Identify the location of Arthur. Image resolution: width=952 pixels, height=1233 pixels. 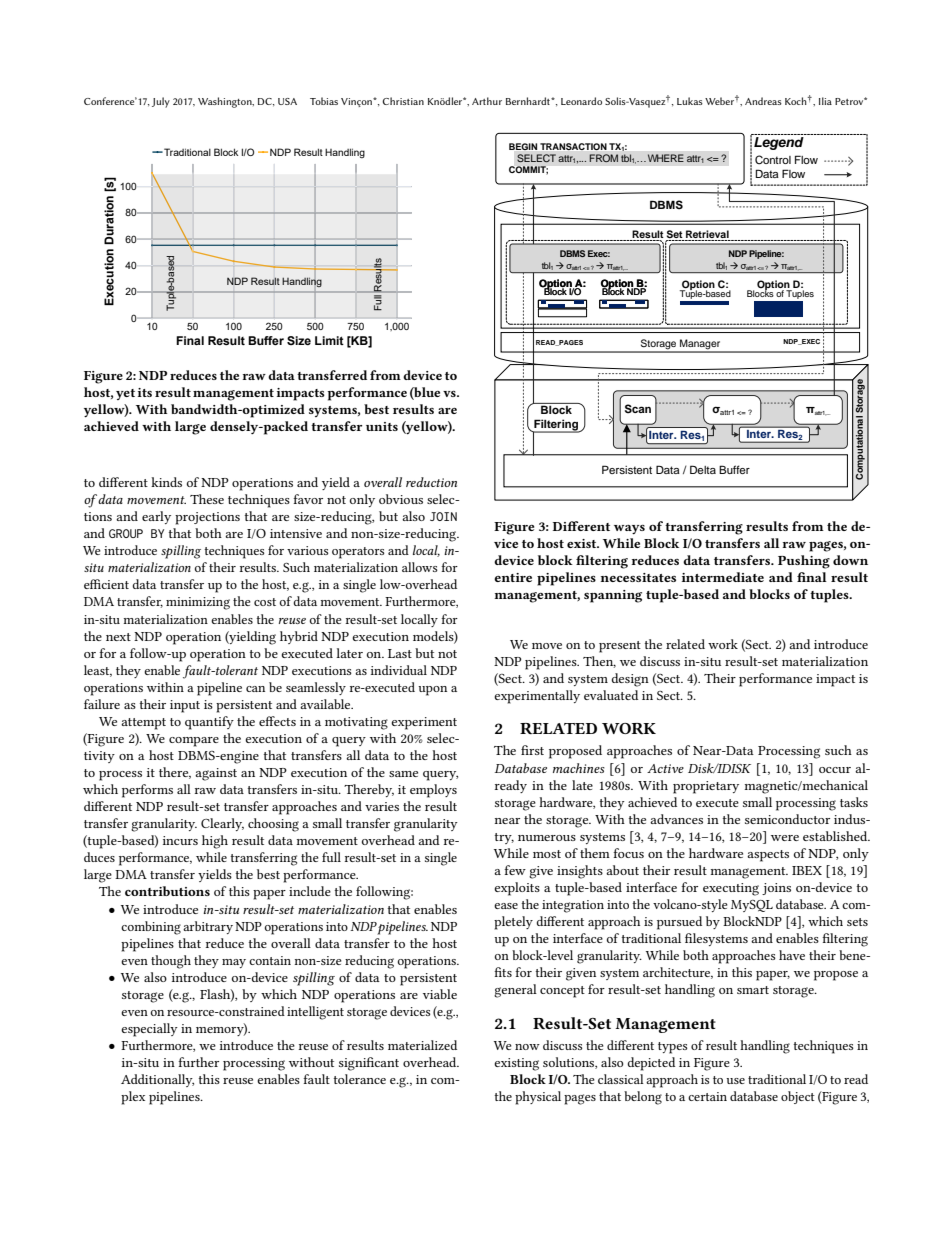
(487, 101).
